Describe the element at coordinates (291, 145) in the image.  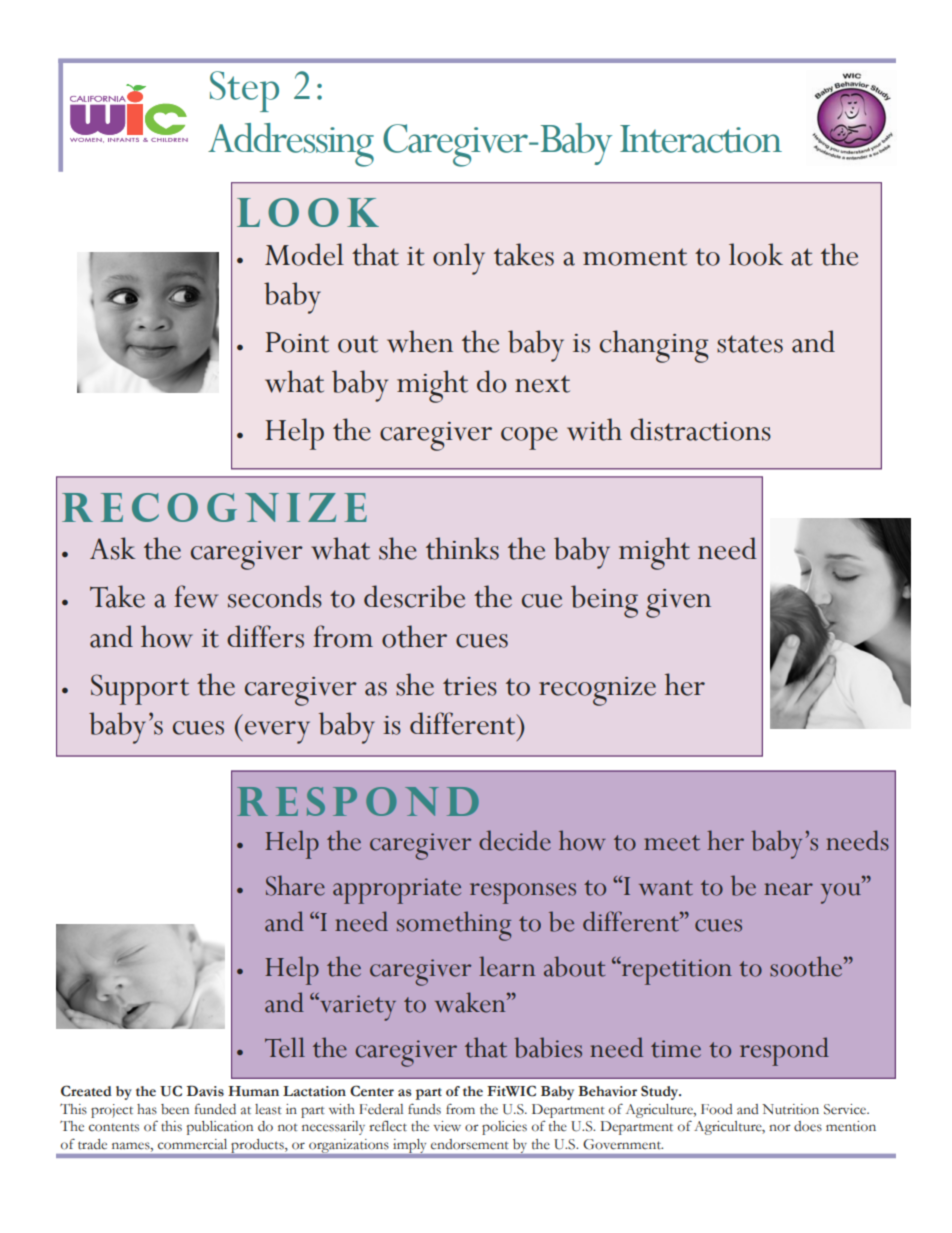
I see `Addressing` at that location.
